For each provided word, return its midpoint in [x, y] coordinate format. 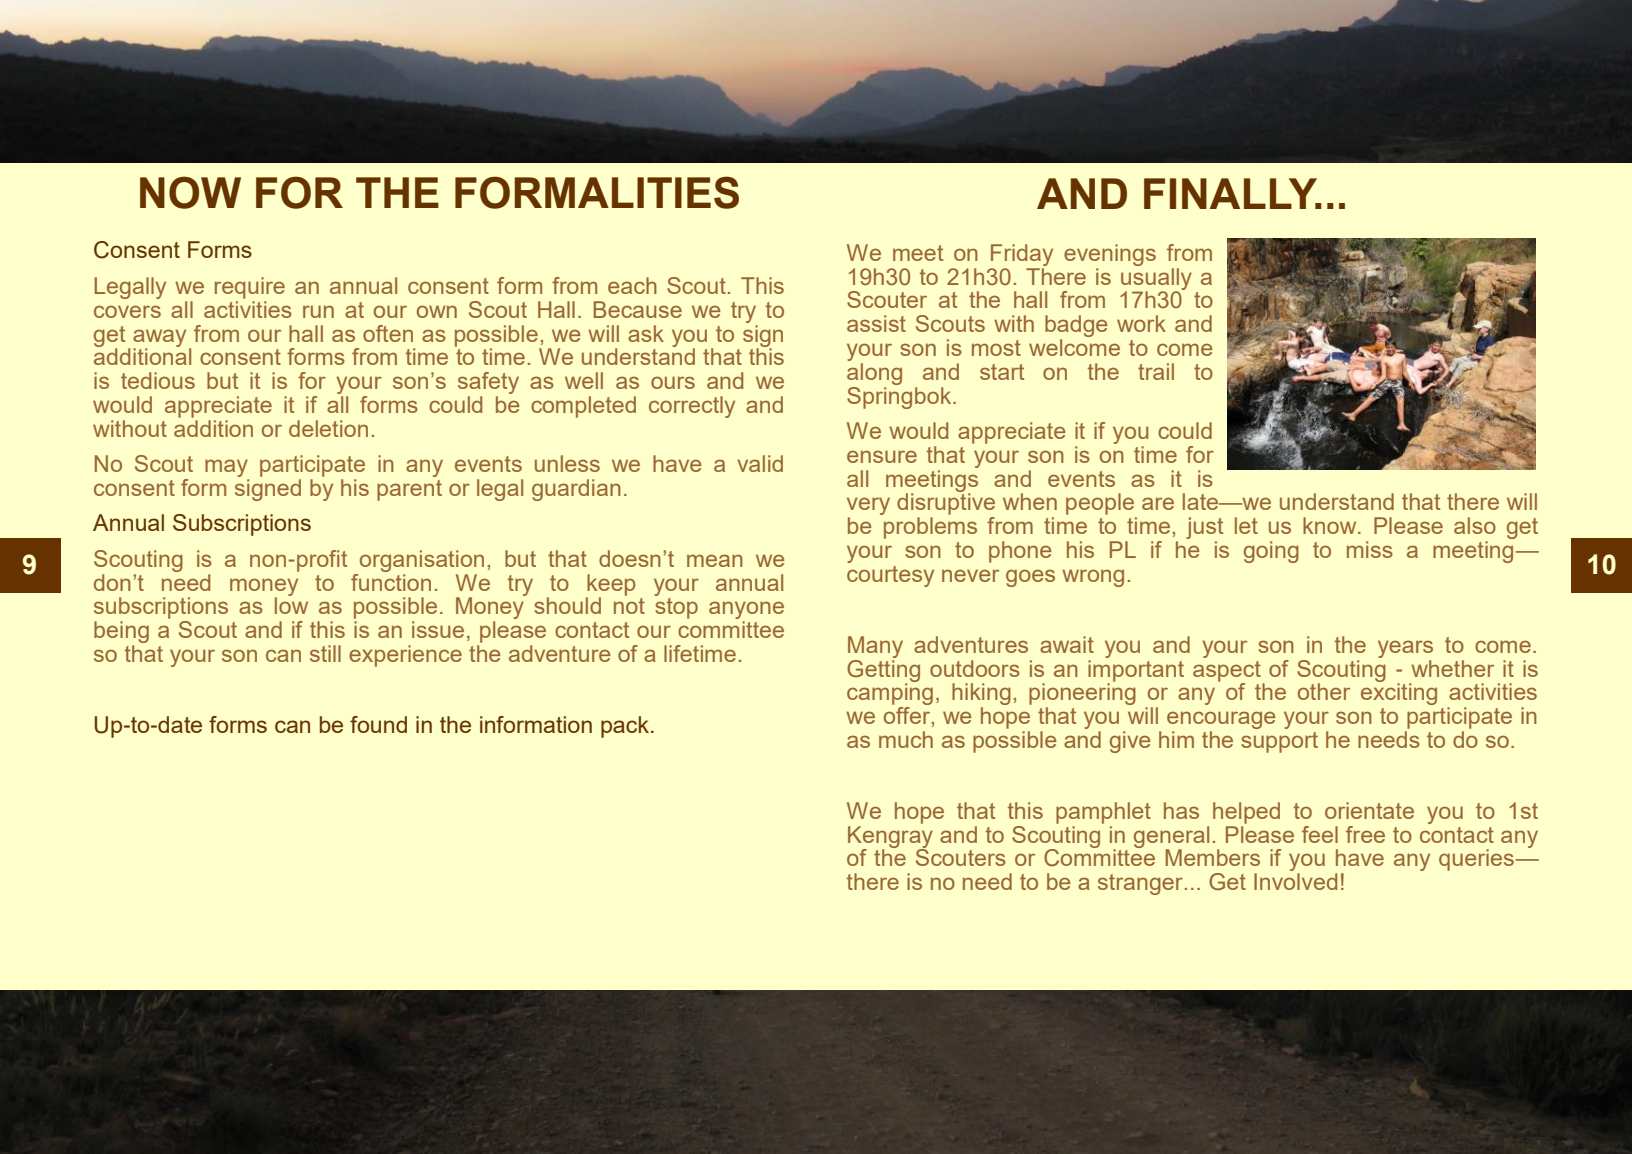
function [391, 581]
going [1271, 552]
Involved [1295, 881]
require [250, 288]
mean [715, 560]
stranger [1142, 884]
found [378, 724]
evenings [1110, 255]
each [632, 285]
